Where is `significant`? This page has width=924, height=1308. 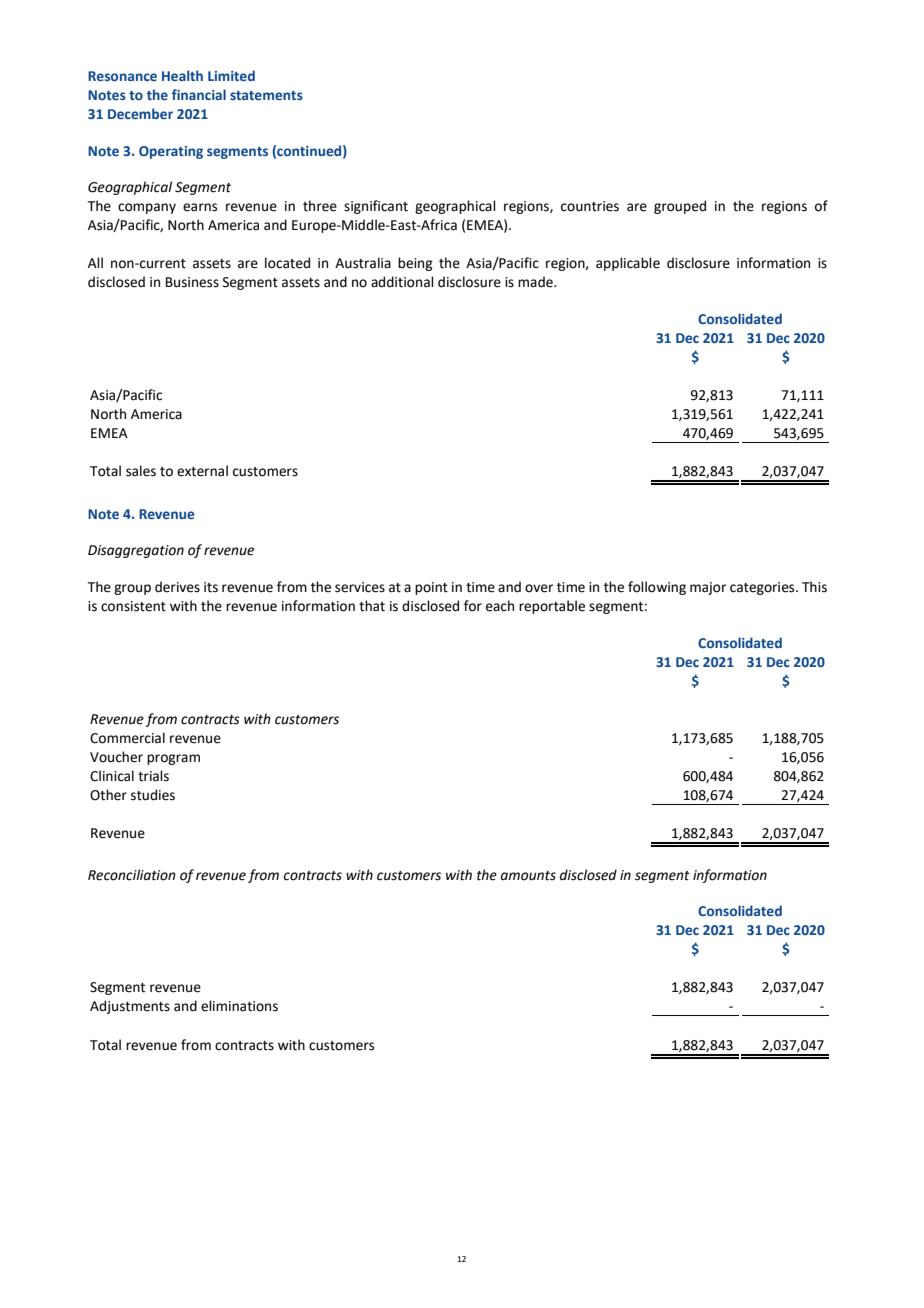 significant is located at coordinates (376, 207).
